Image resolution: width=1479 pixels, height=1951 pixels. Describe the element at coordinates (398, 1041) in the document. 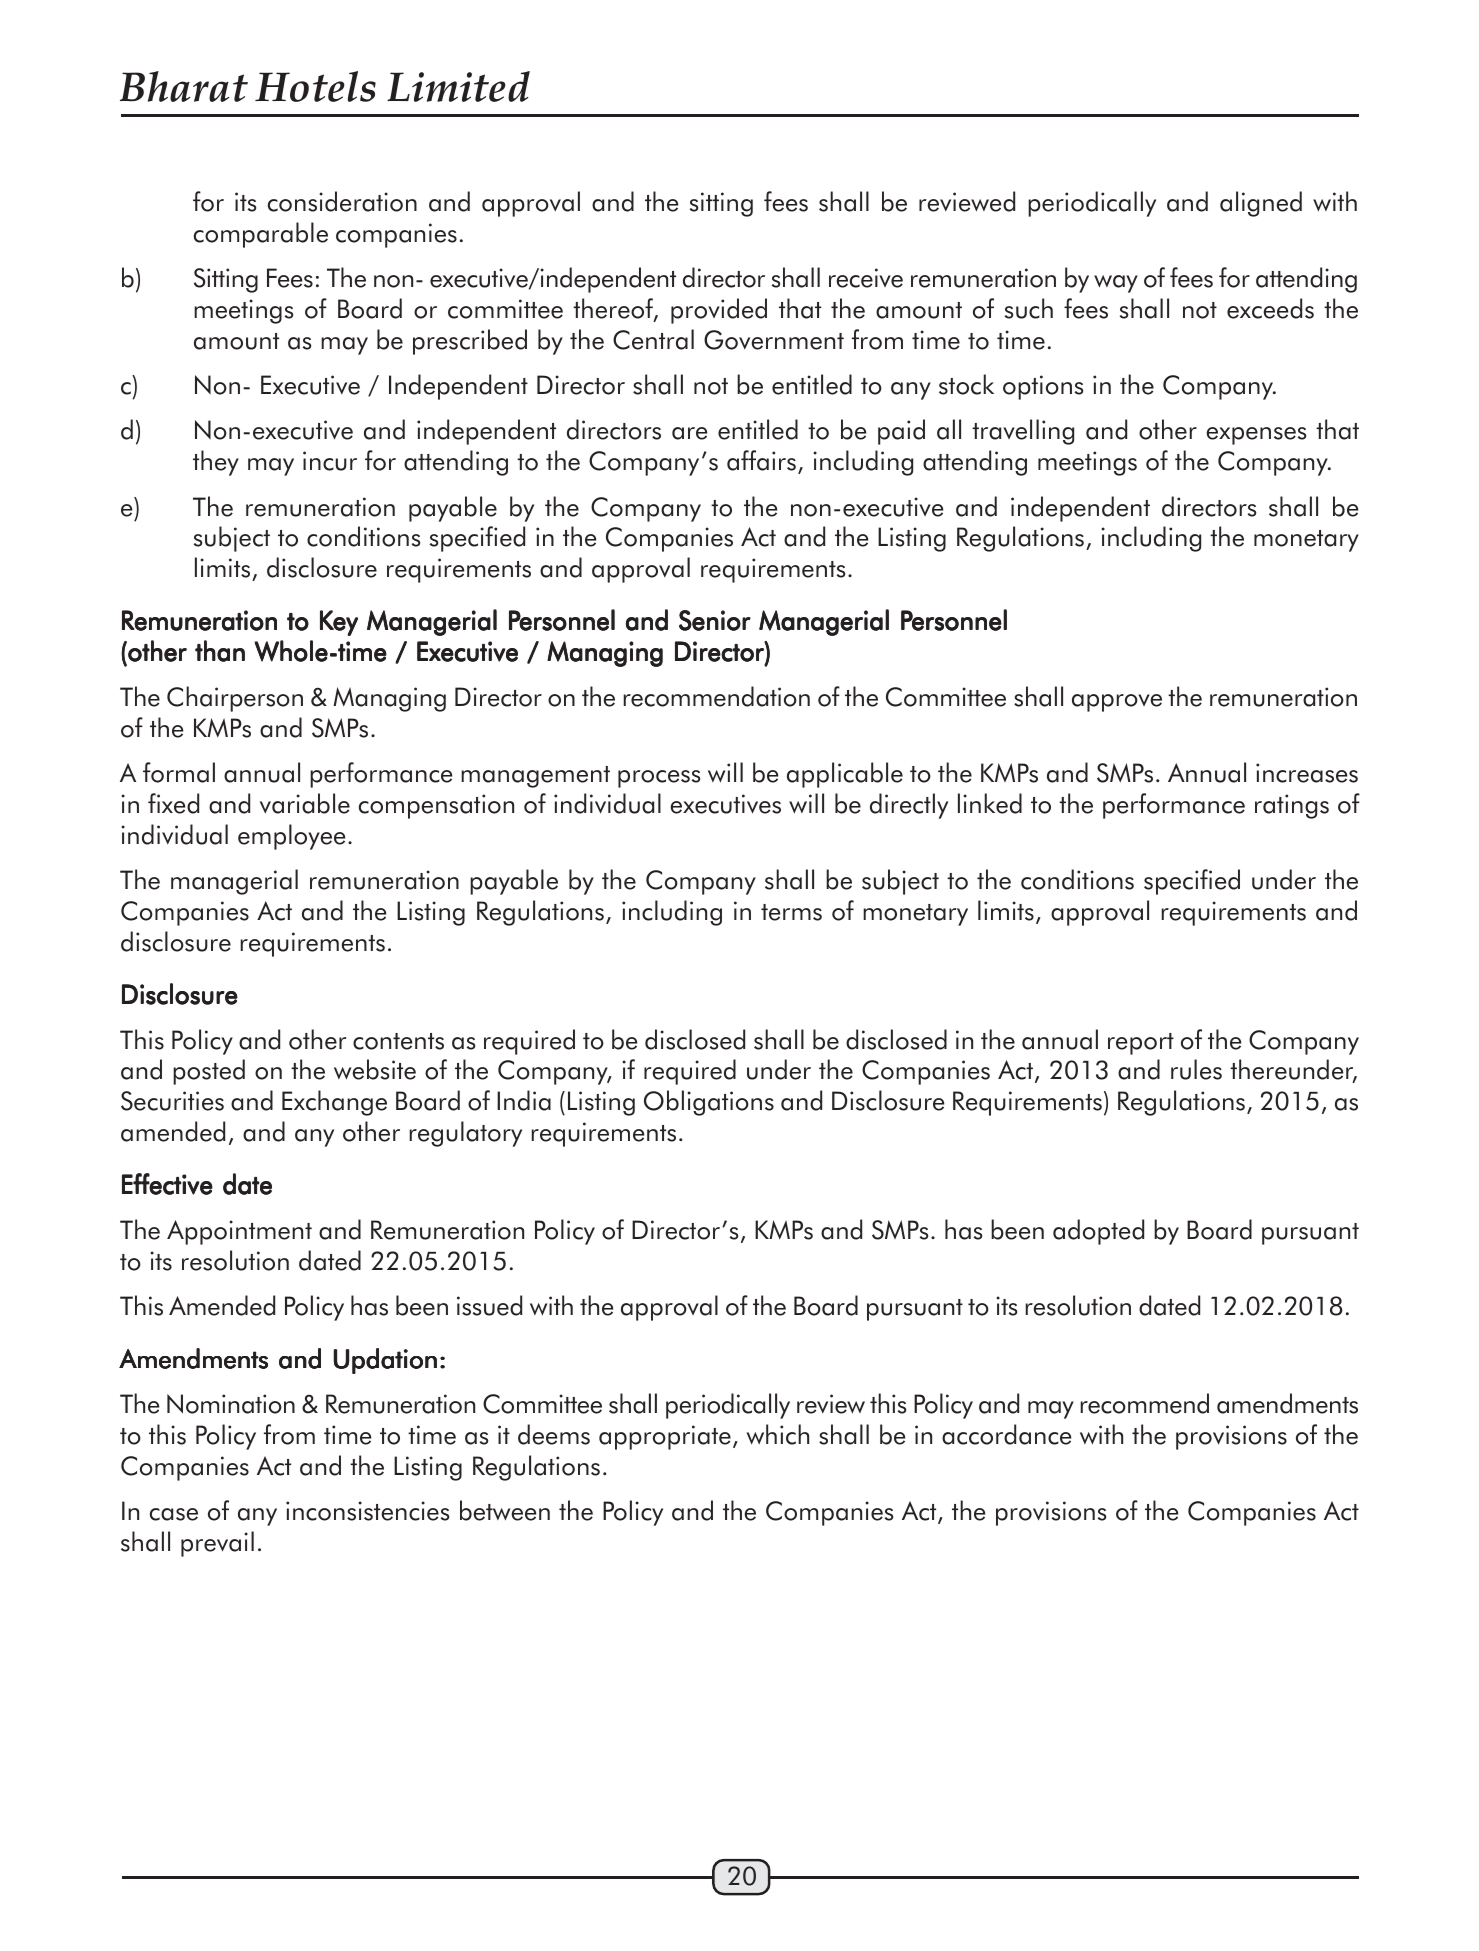

I see `contents` at that location.
